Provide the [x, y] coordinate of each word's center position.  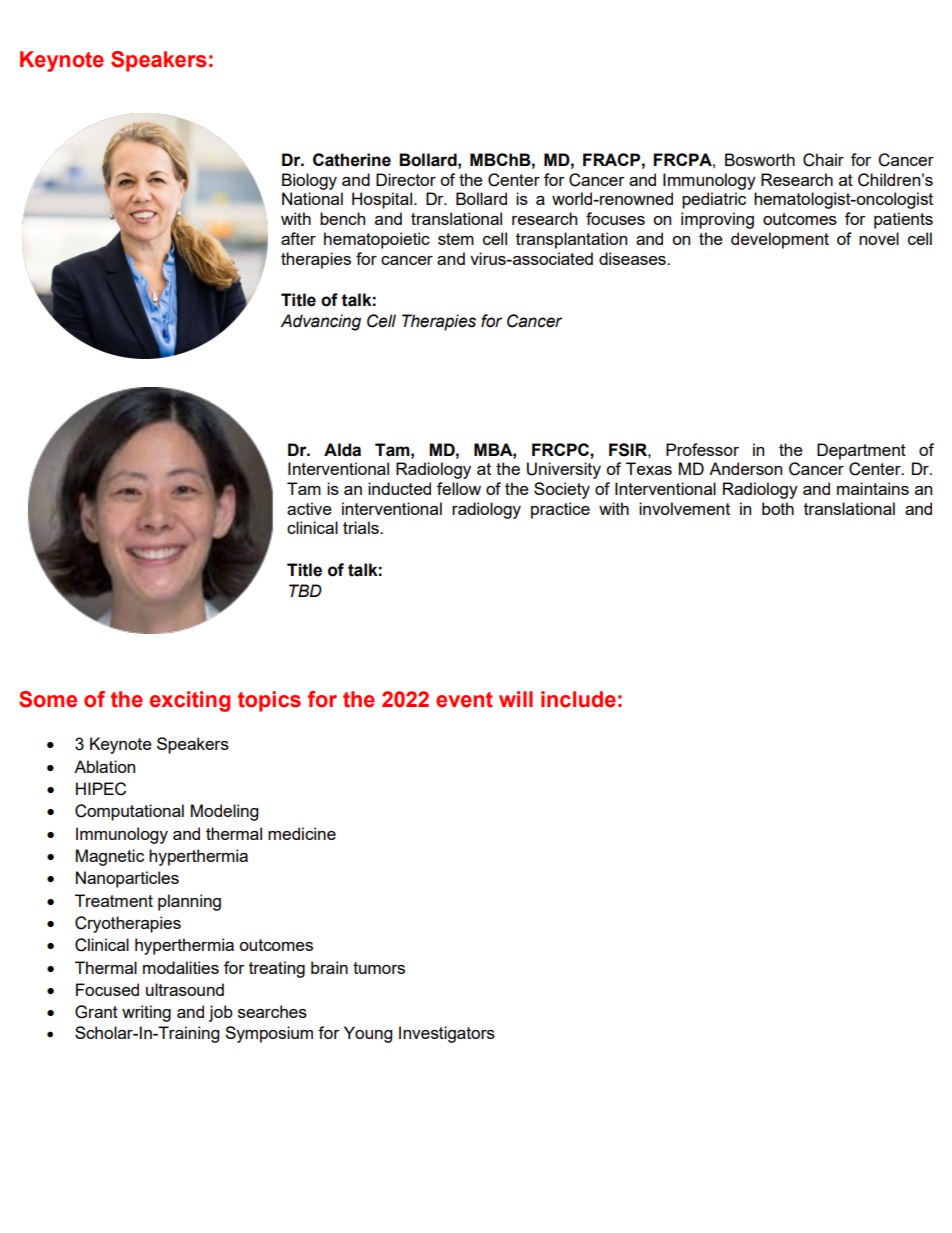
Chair [823, 160]
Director [406, 179]
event [464, 700]
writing [146, 1013]
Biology [309, 181]
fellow [459, 488]
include [578, 699]
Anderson [745, 468]
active [309, 508]
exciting [190, 701]
